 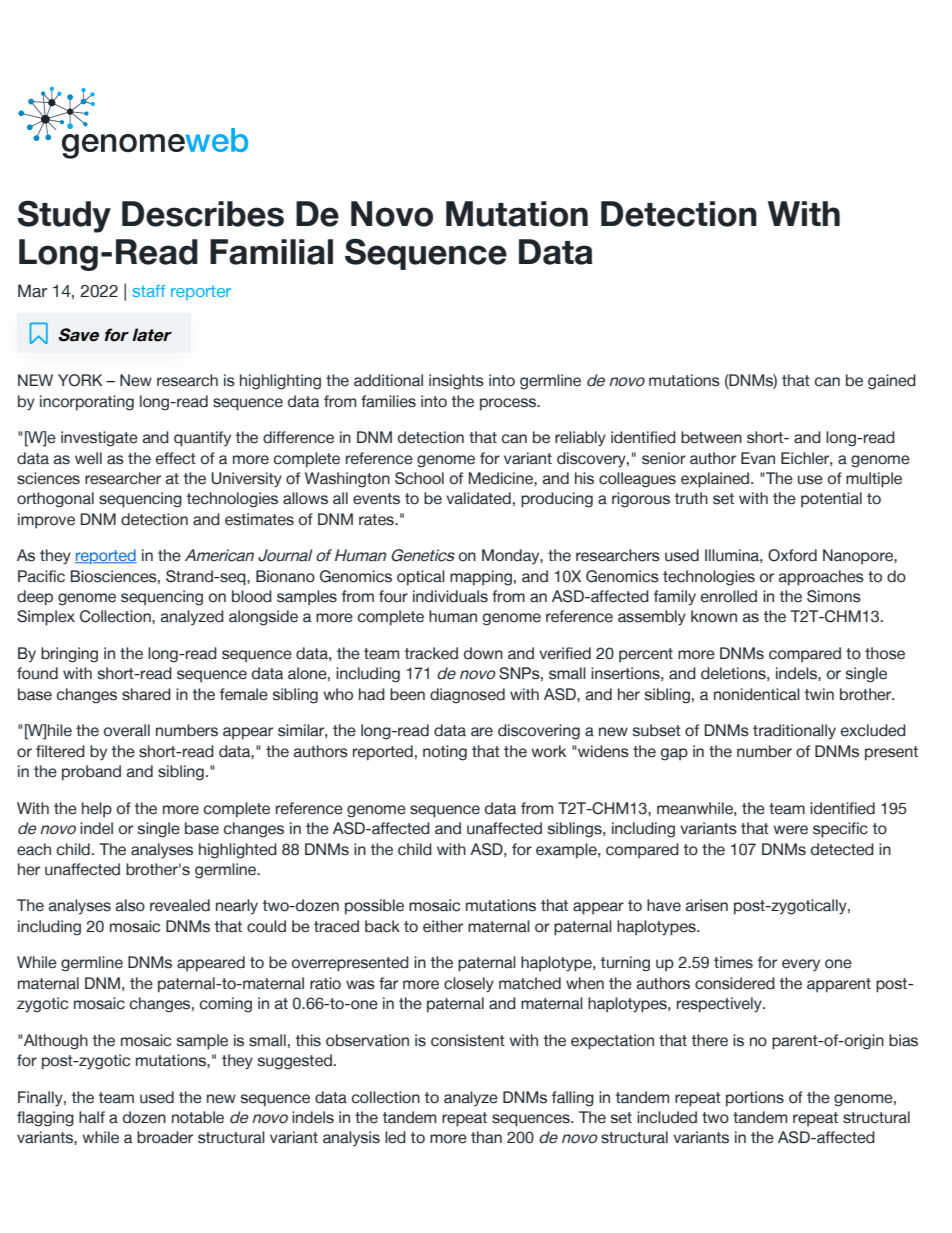 What do you see at coordinates (271, 252) in the document?
I see `Familial` at bounding box center [271, 252].
